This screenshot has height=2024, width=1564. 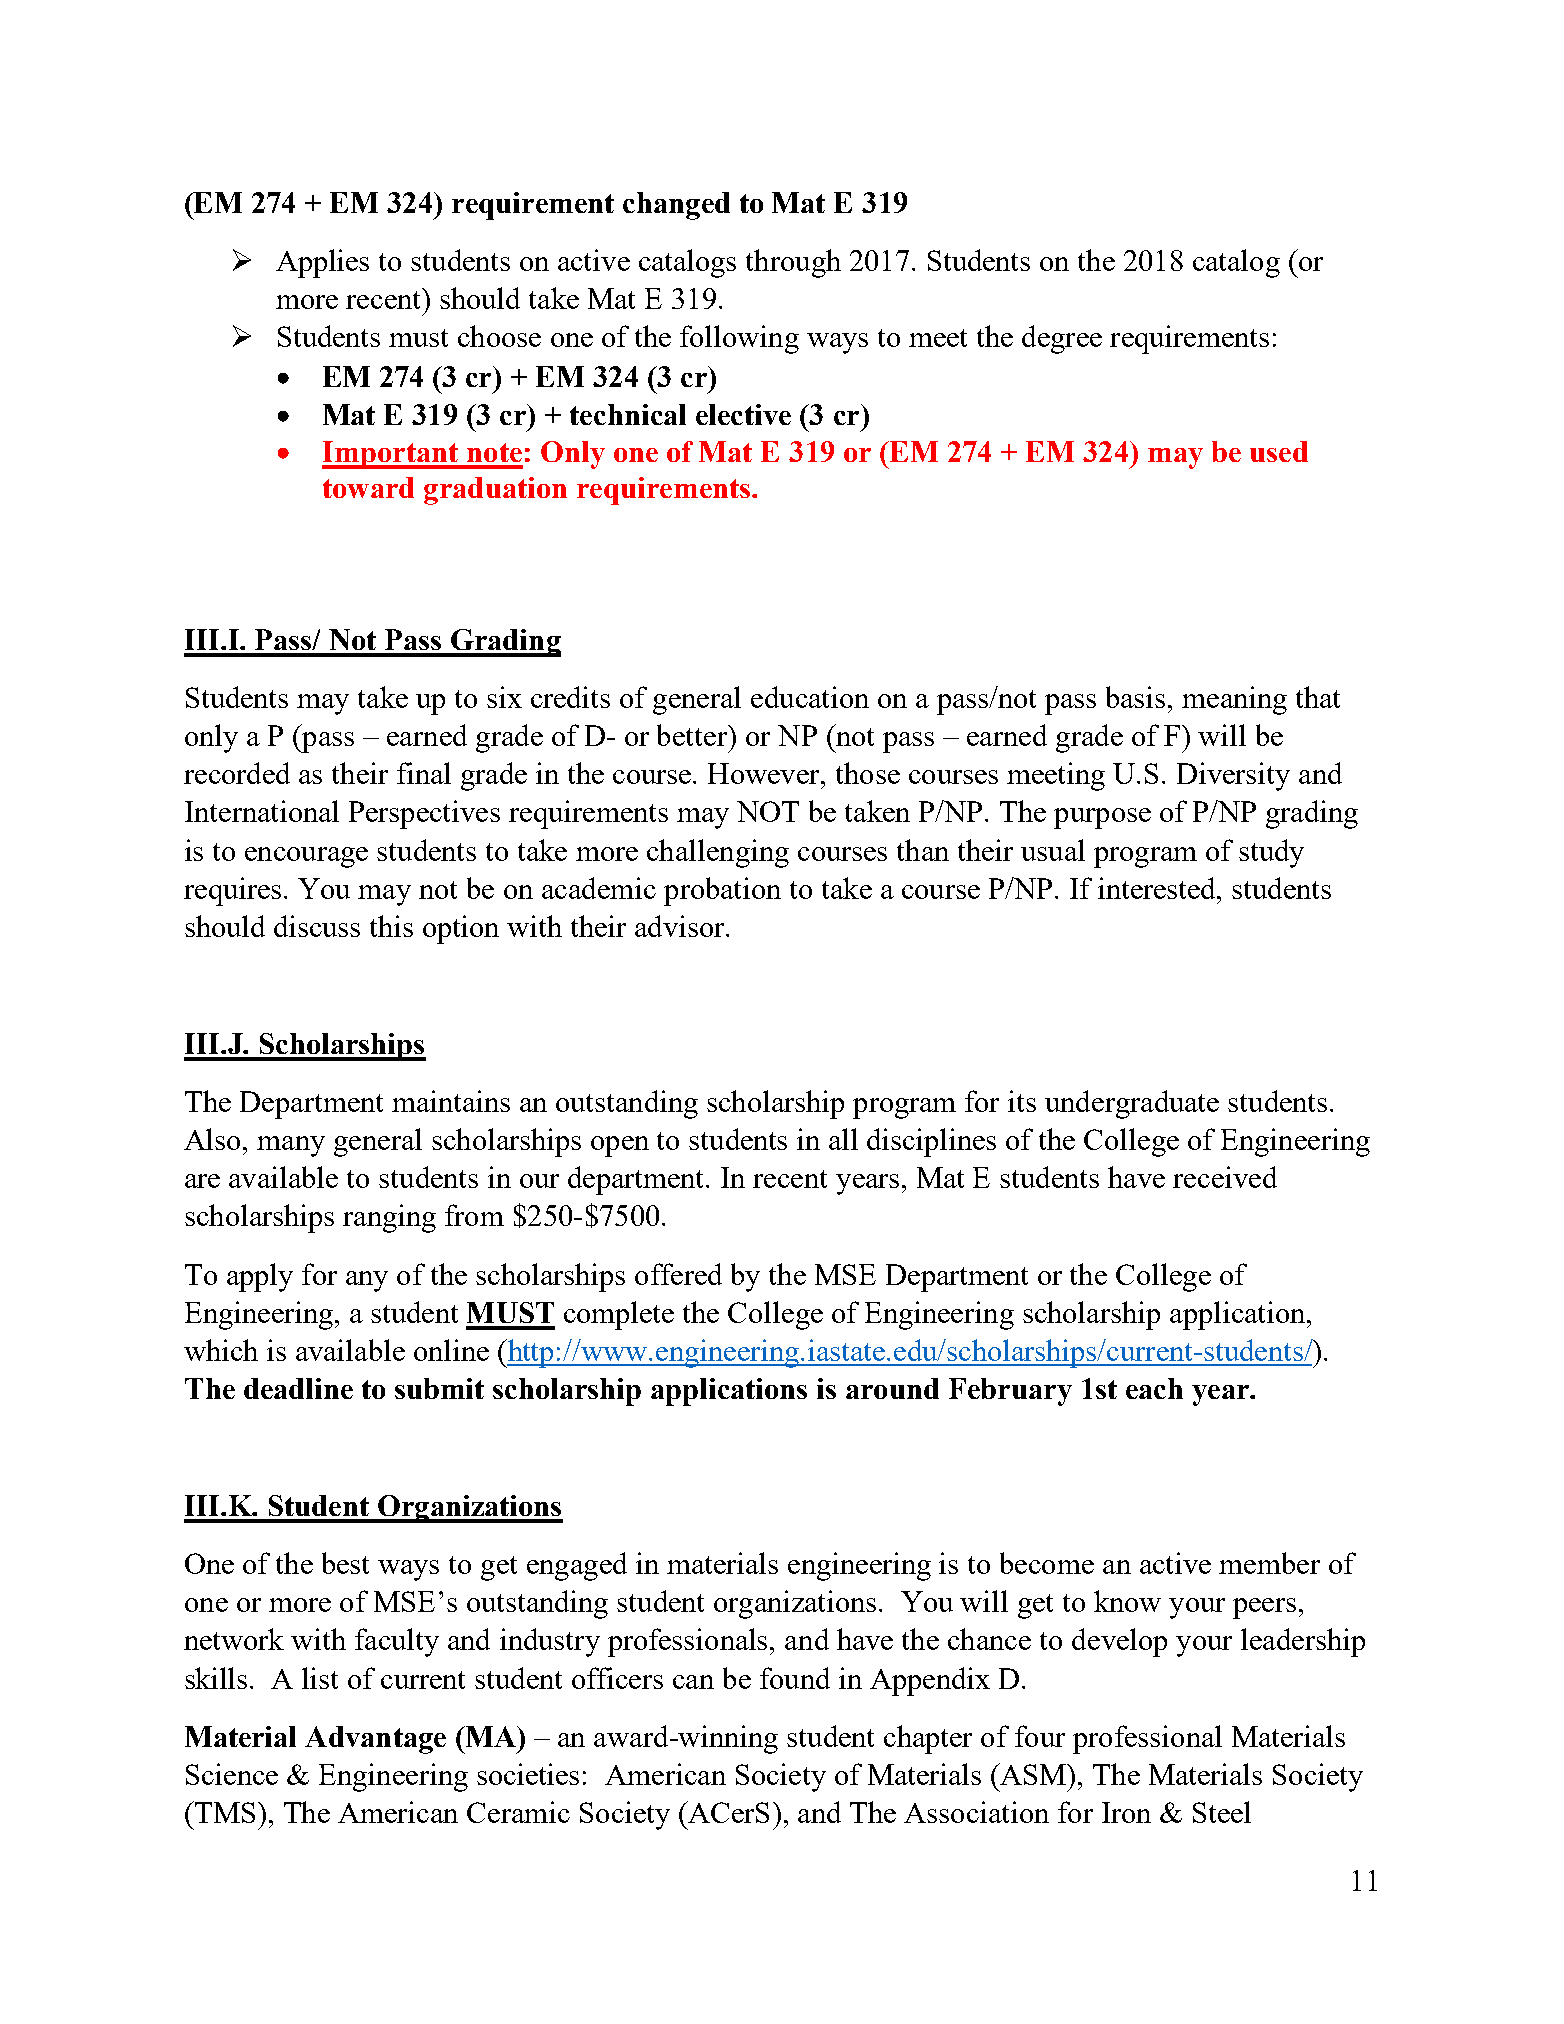 What do you see at coordinates (1225, 1177) in the screenshot?
I see `received` at bounding box center [1225, 1177].
